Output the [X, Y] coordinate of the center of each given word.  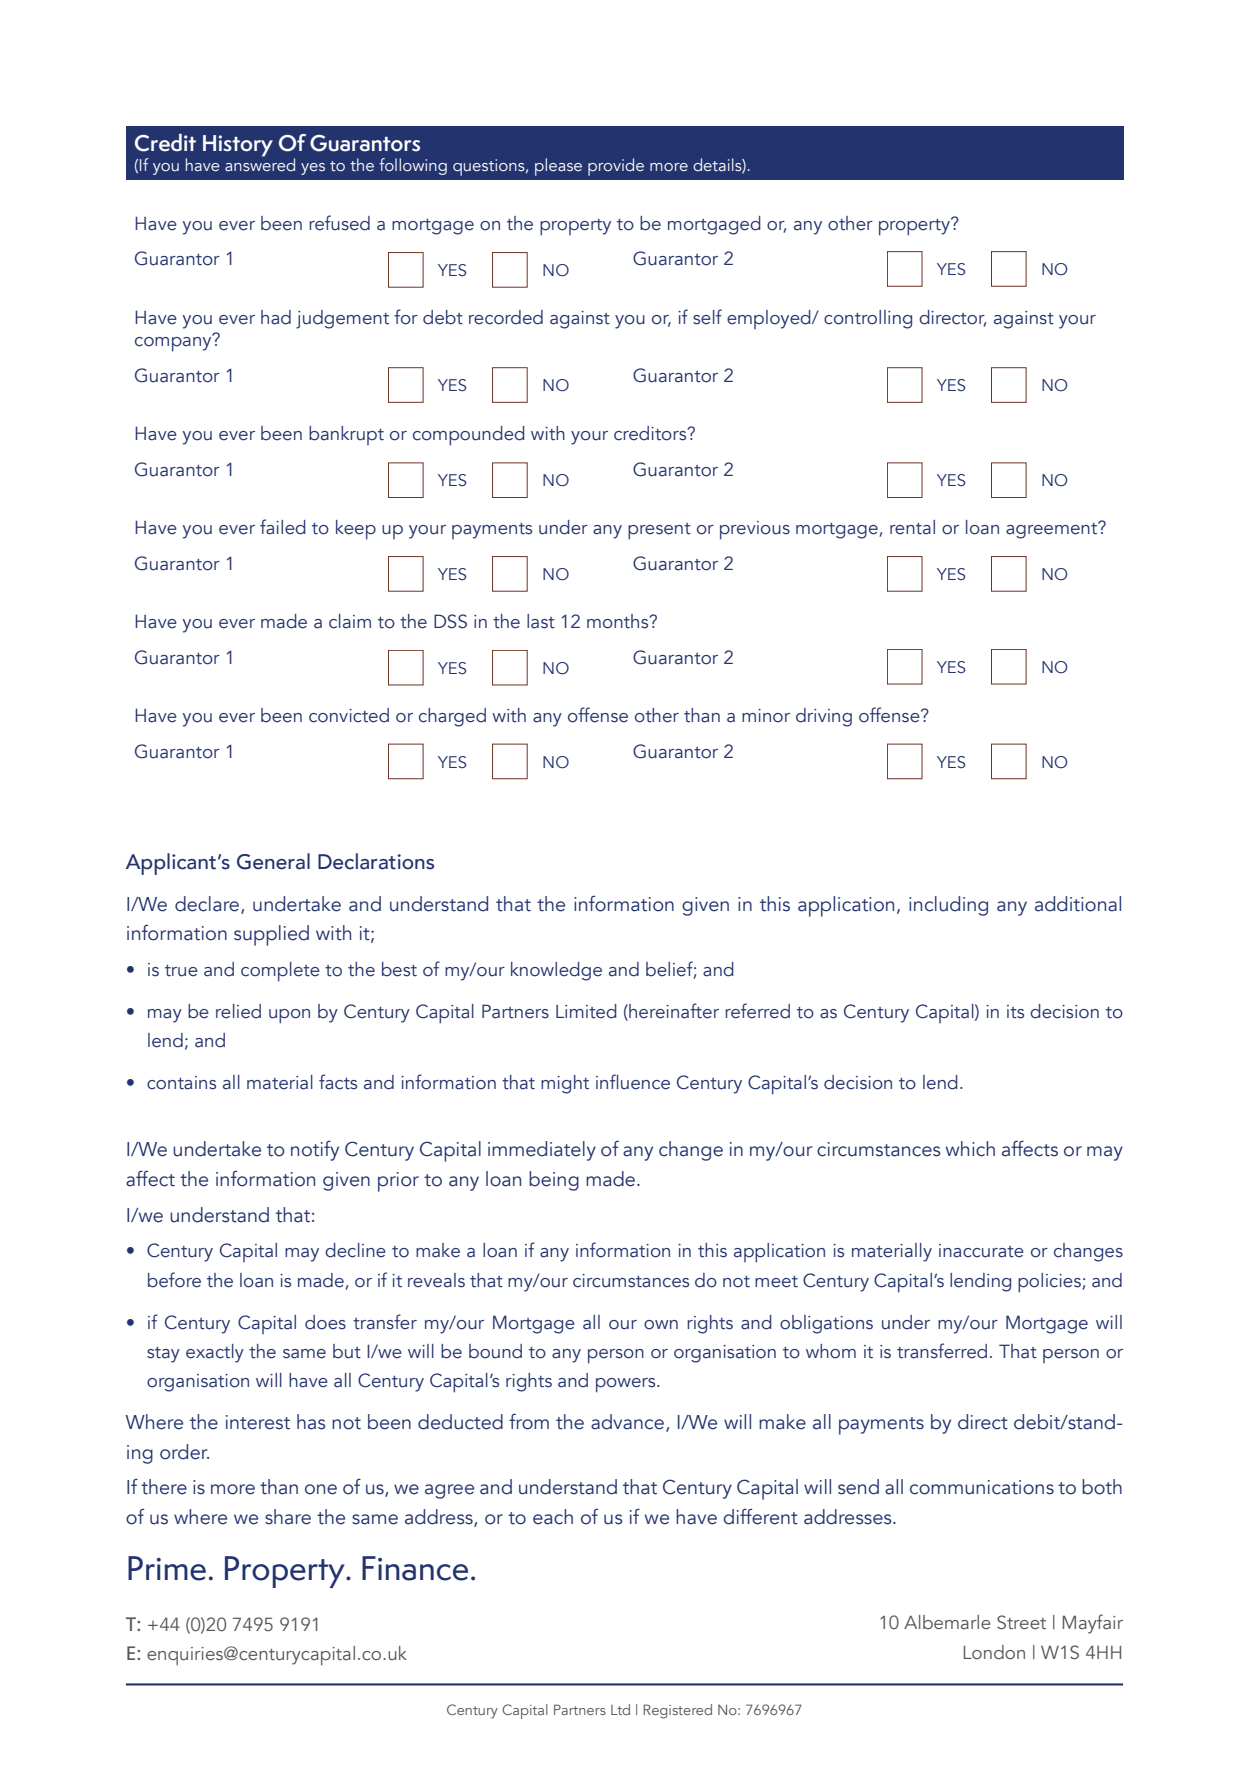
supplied [271, 935]
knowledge [556, 971]
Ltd [620, 1709]
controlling [868, 319]
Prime [167, 1568]
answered [260, 164]
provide [616, 167]
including [948, 906]
